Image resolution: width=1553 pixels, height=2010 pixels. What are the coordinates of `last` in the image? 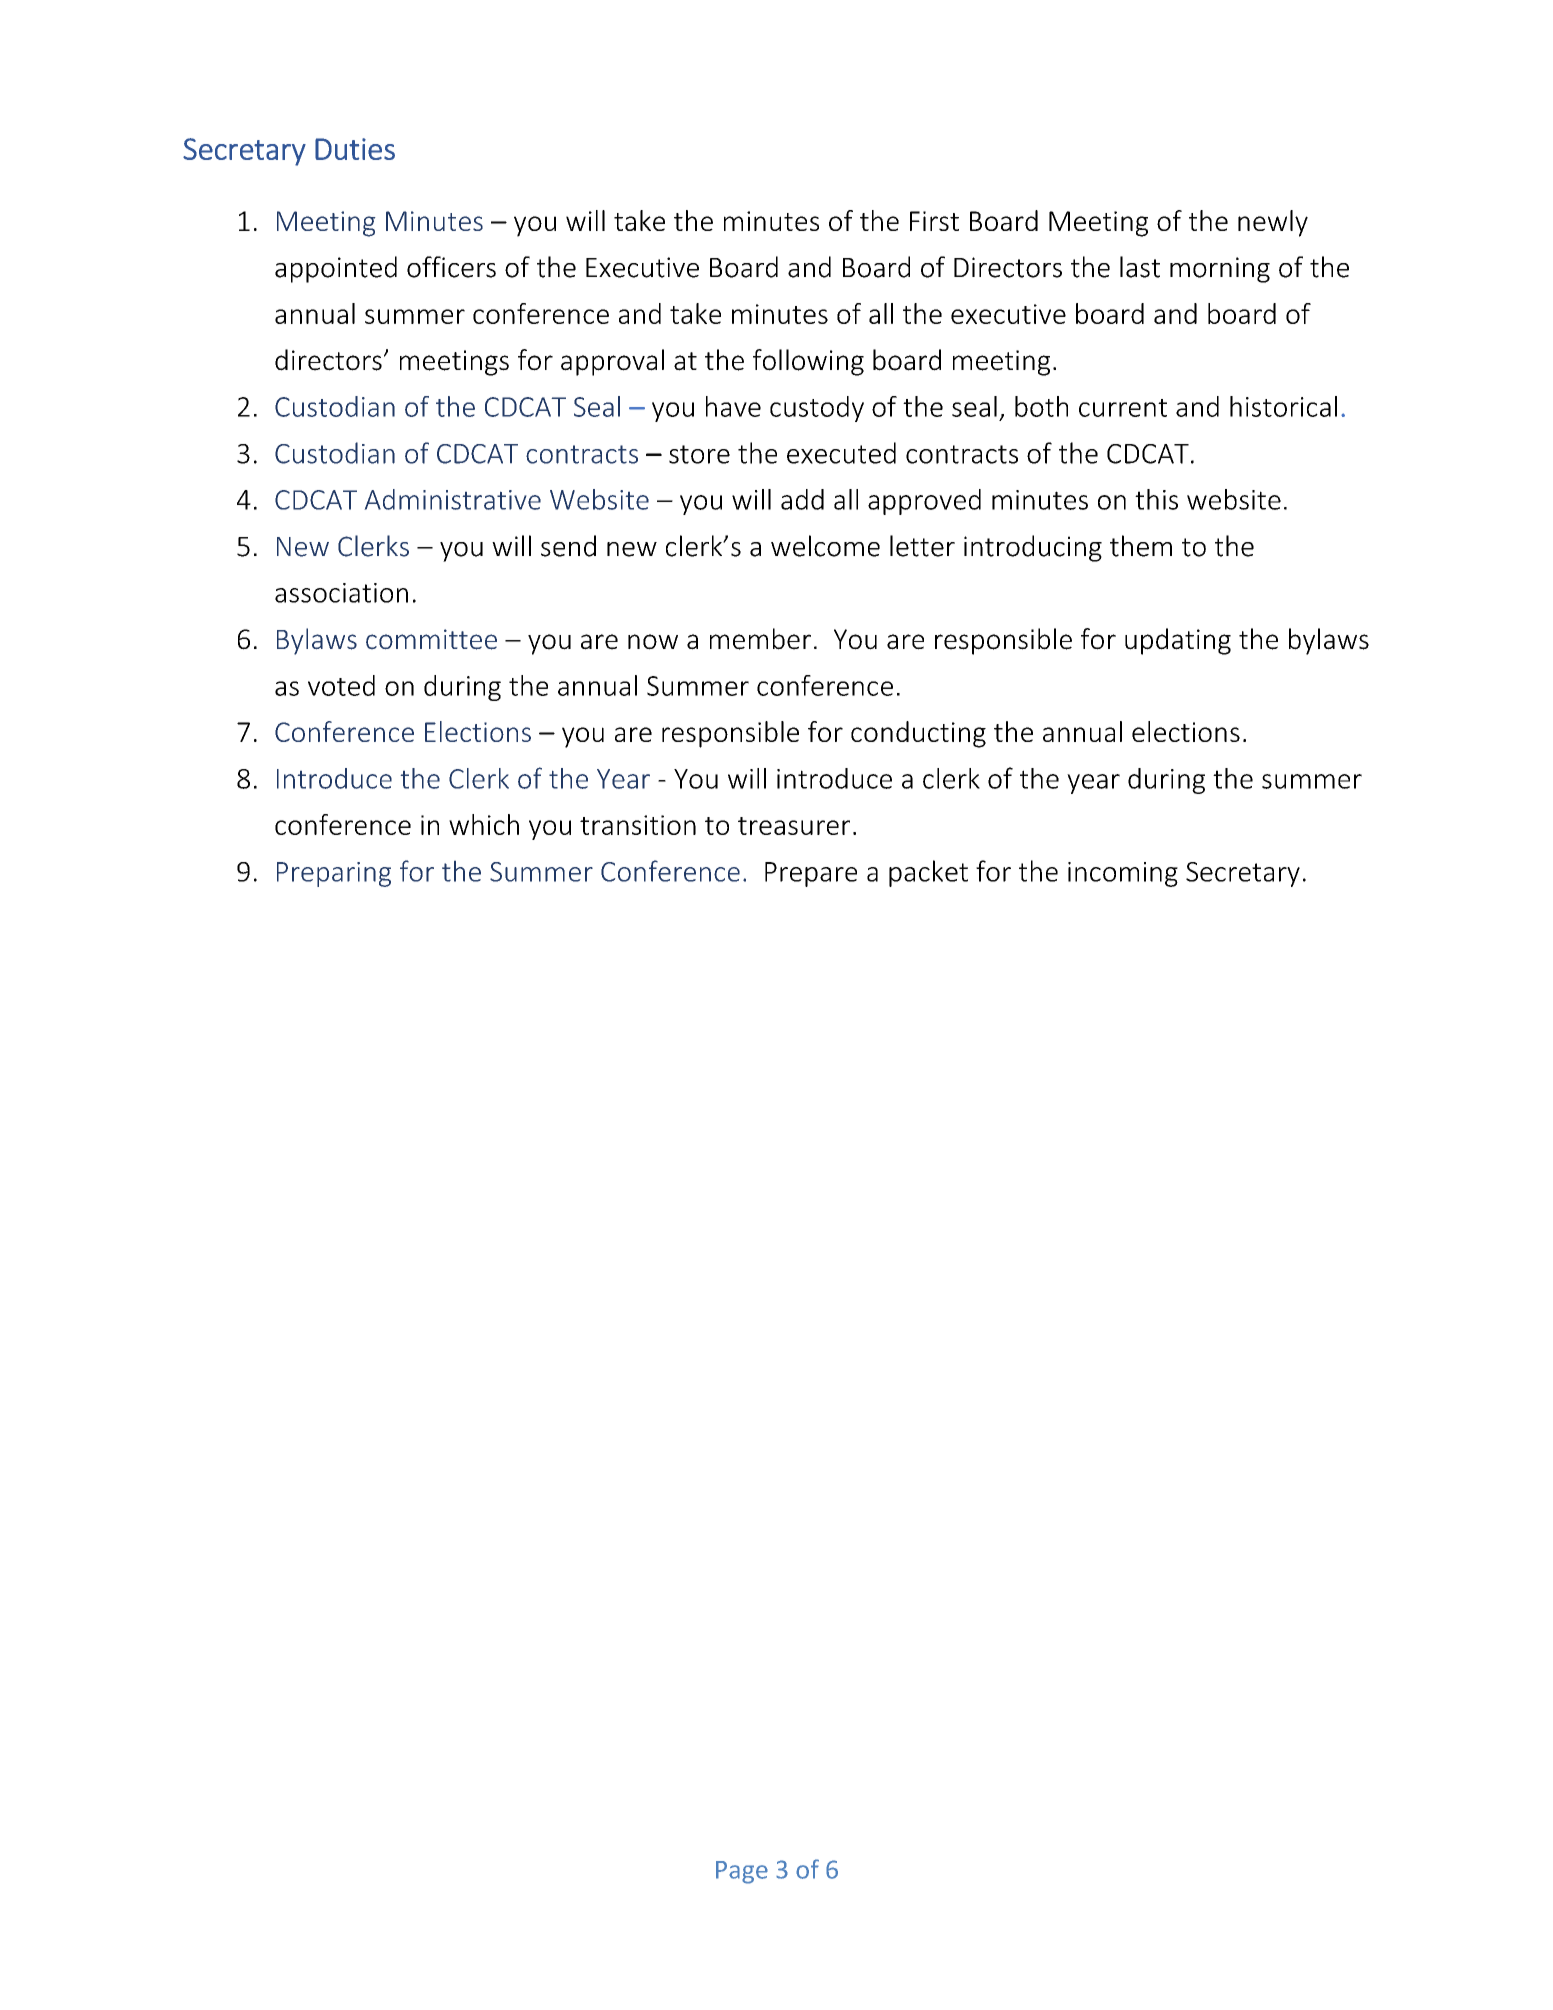 It's located at (1140, 267).
